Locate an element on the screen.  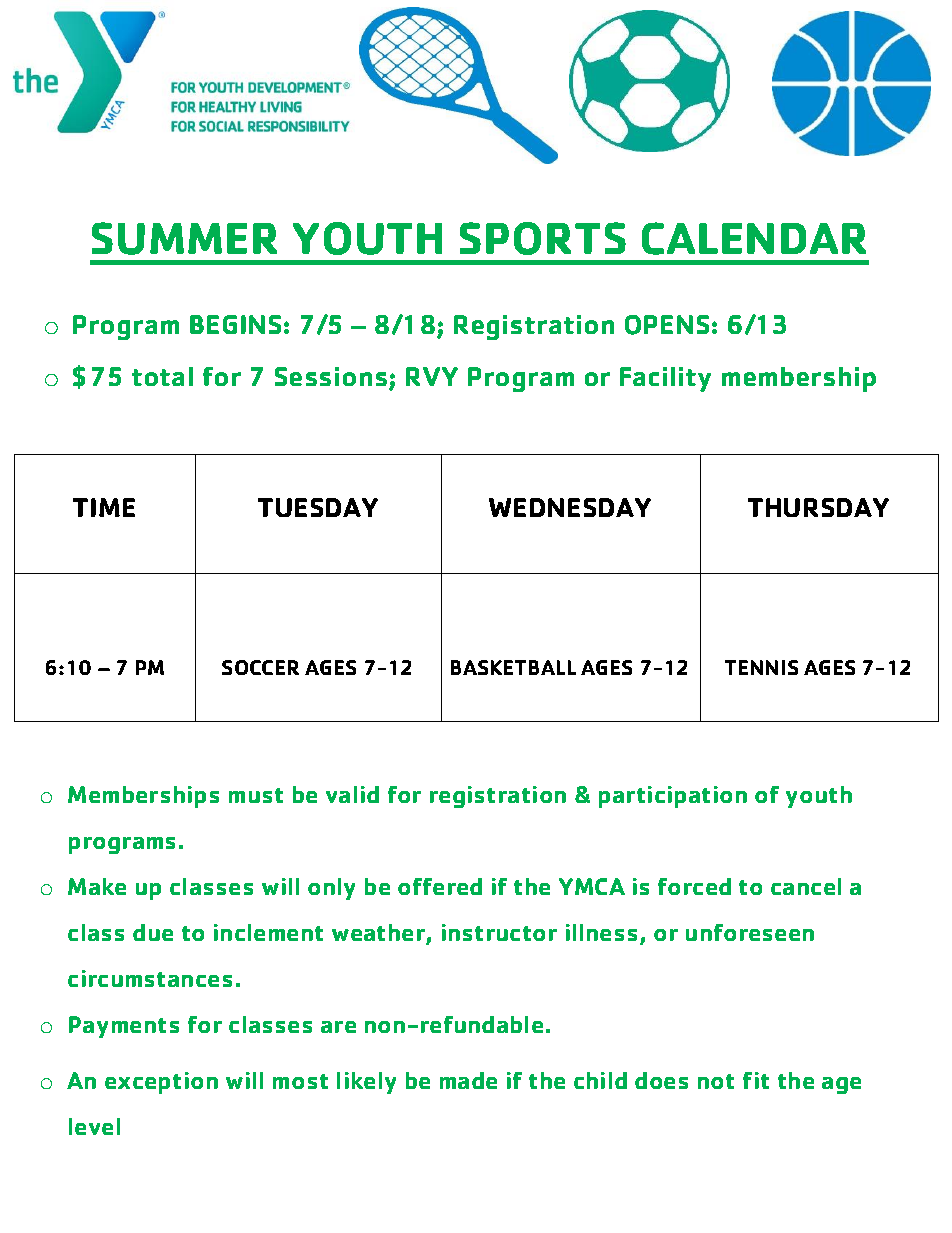
made is located at coordinates (468, 1080).
